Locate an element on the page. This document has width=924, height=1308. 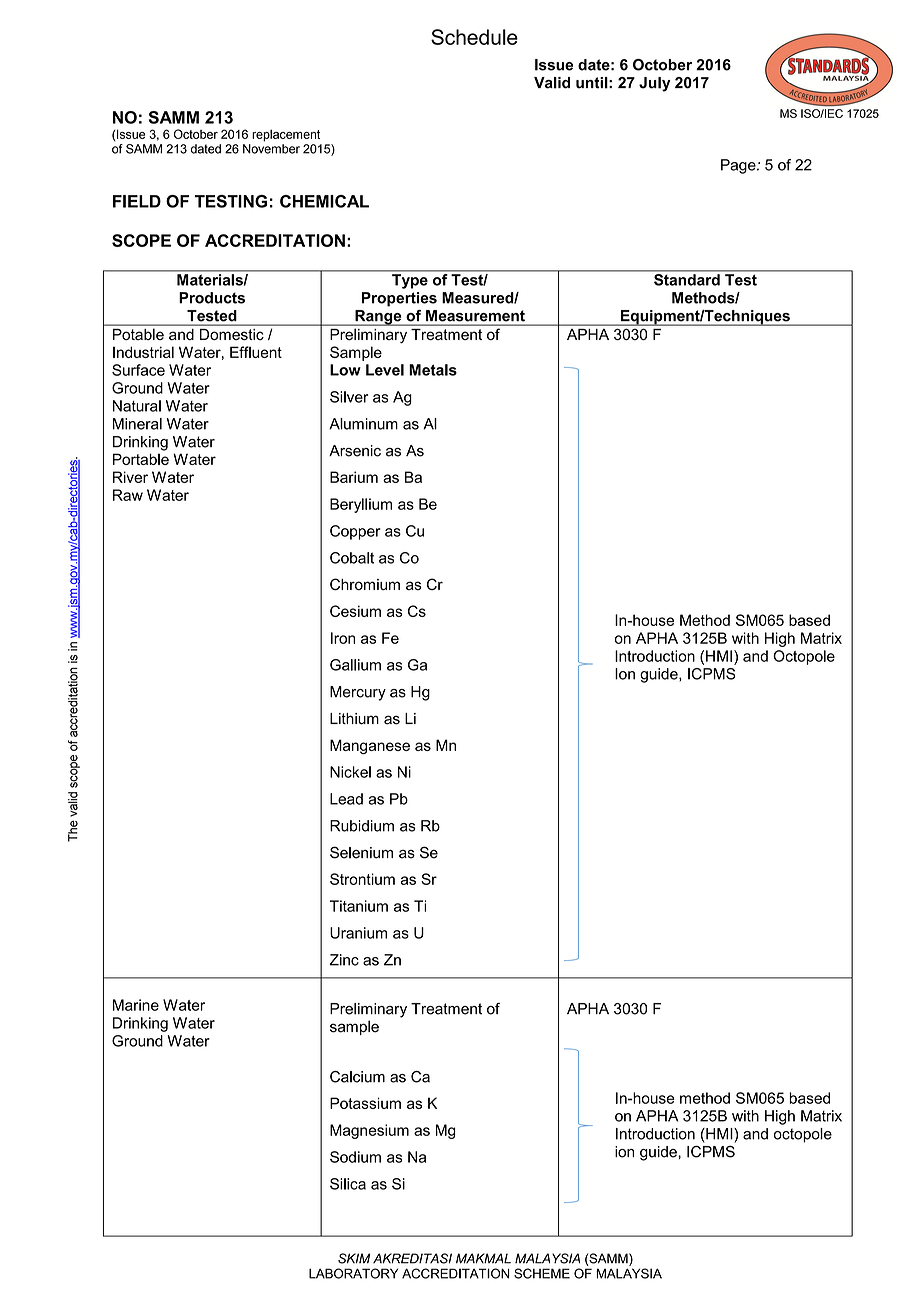
November is located at coordinates (271, 149).
